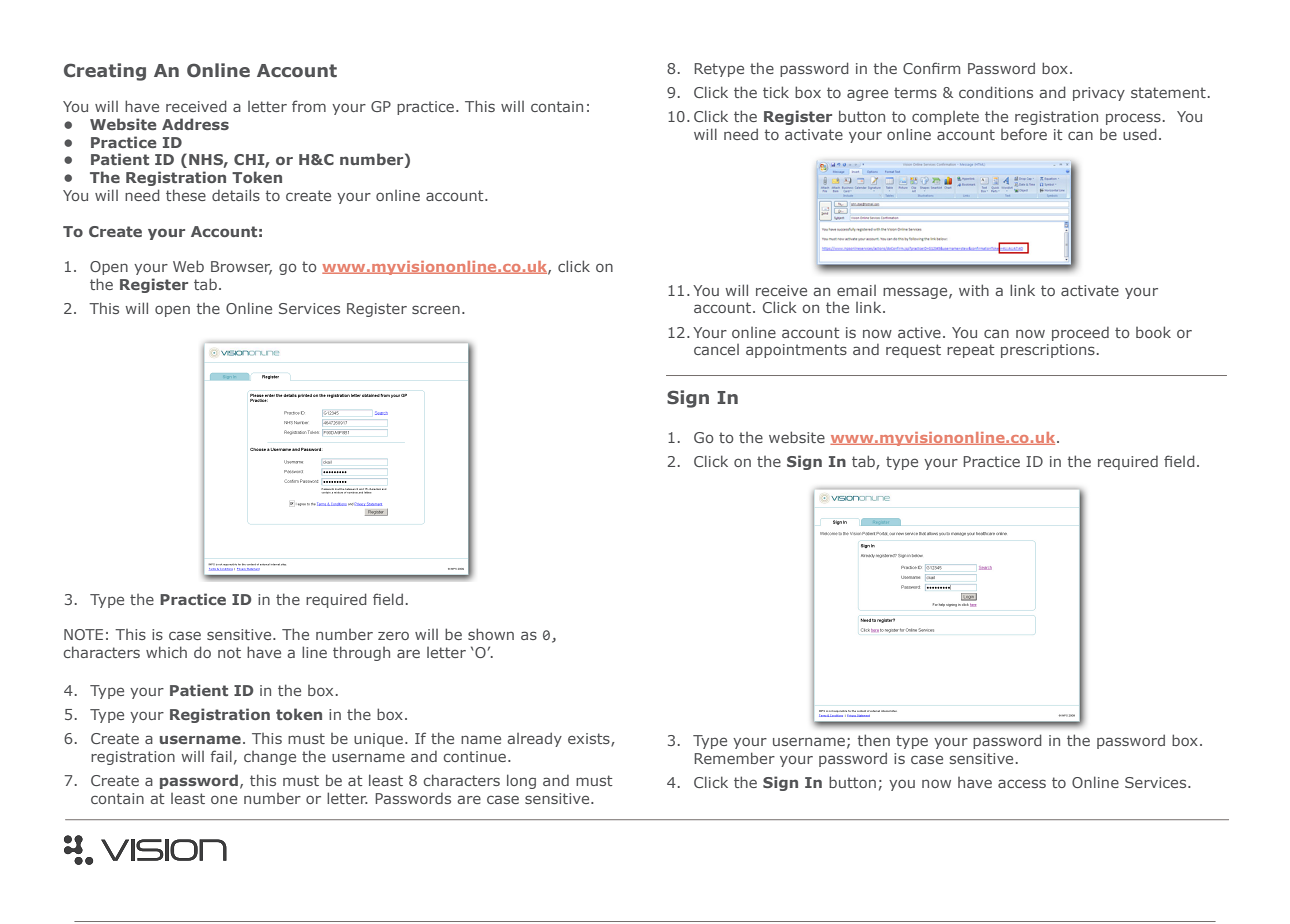 This page has height=924, width=1290. I want to click on screen, so click(436, 309).
